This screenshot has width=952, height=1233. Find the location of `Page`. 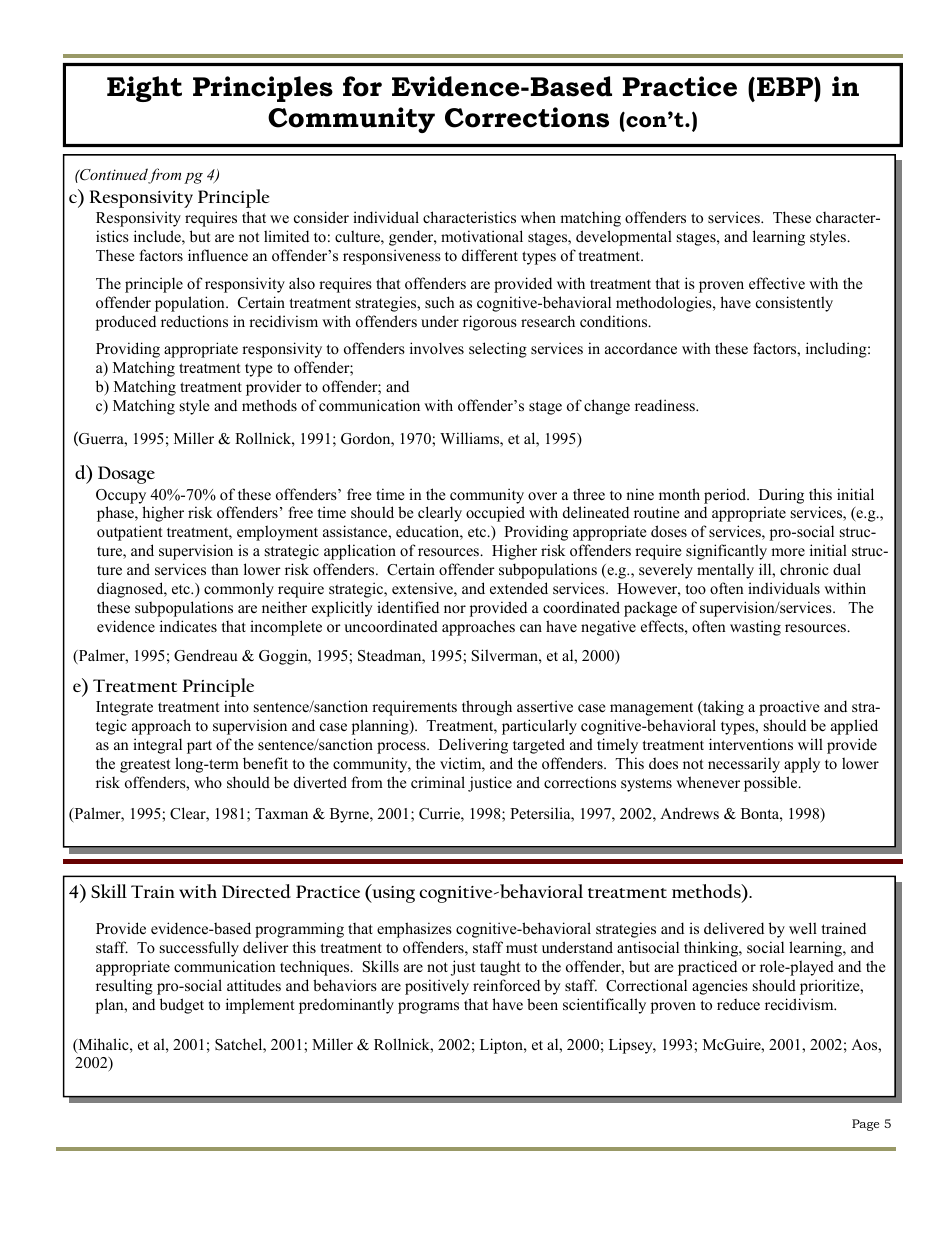

Page is located at coordinates (865, 1125).
